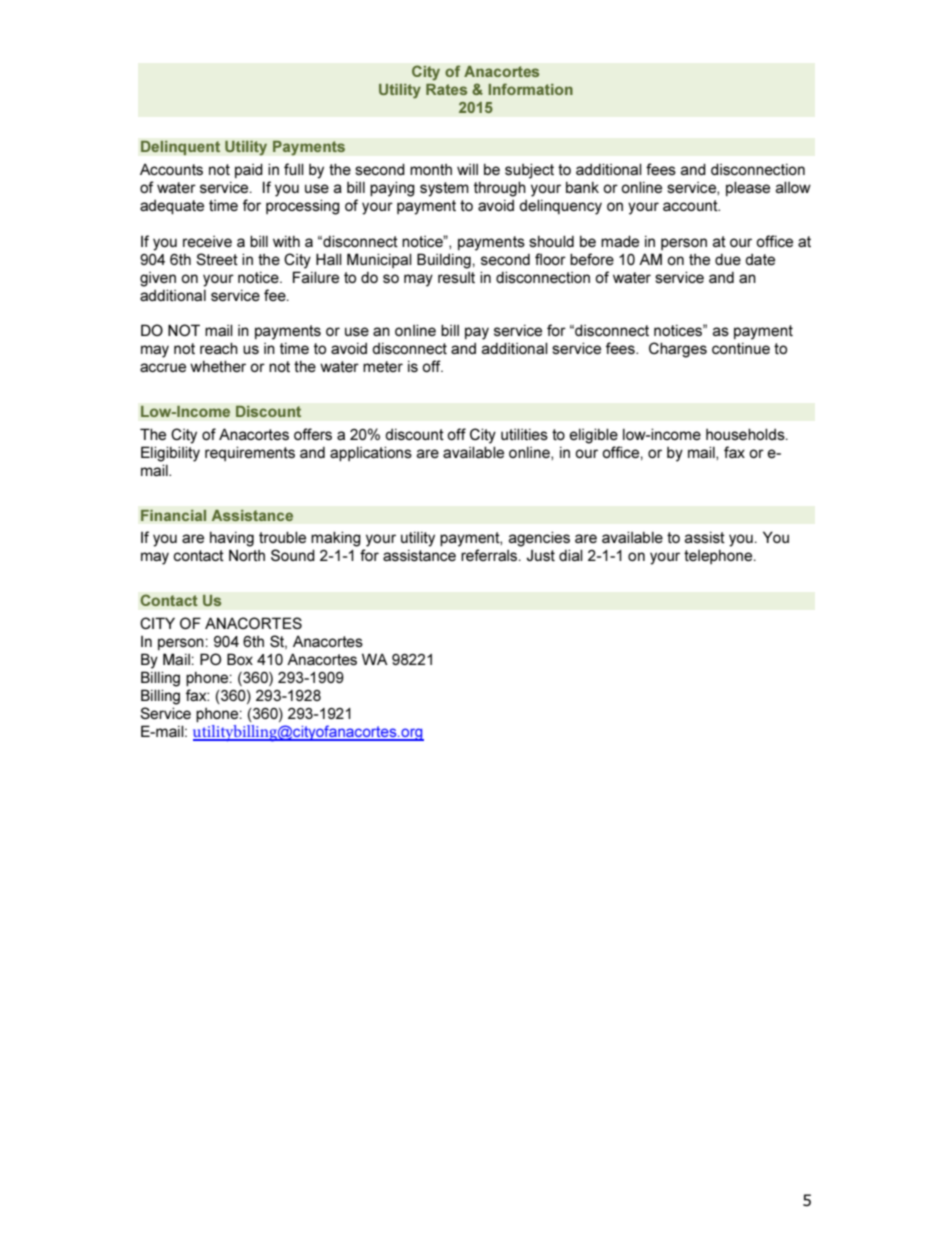  What do you see at coordinates (456, 277) in the image?
I see `result` at bounding box center [456, 277].
